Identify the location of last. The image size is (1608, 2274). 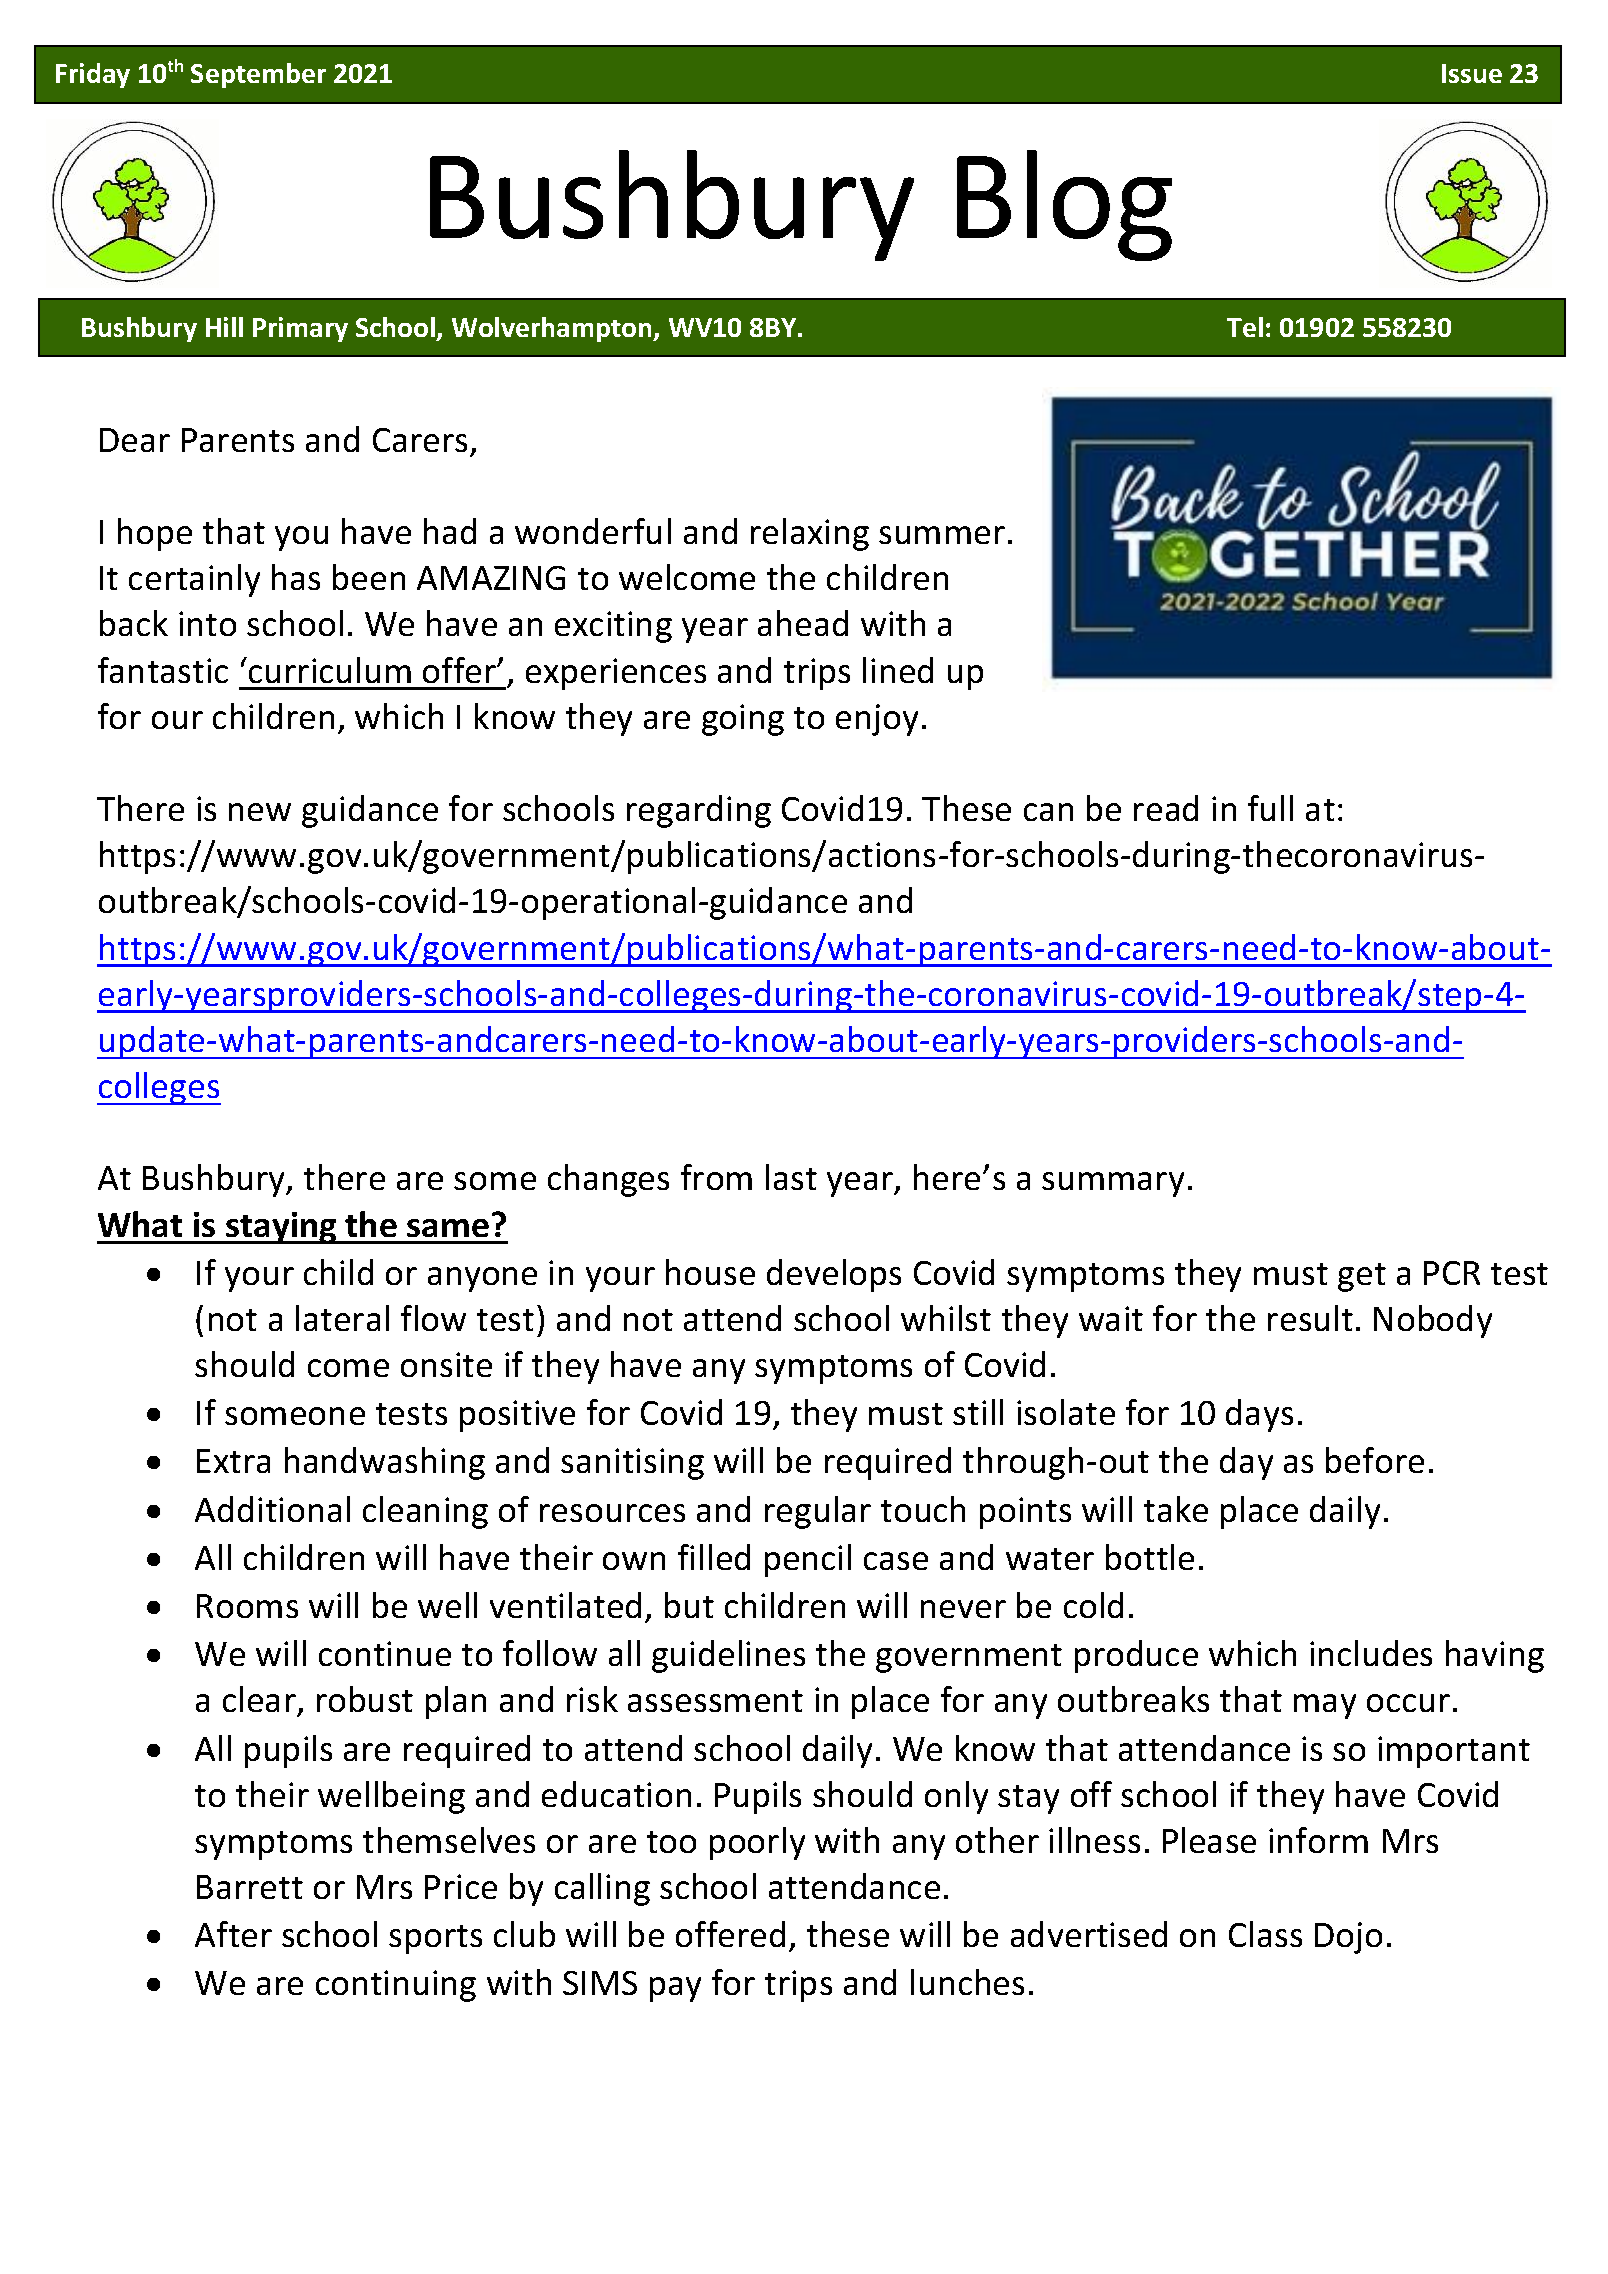
(791, 1177).
